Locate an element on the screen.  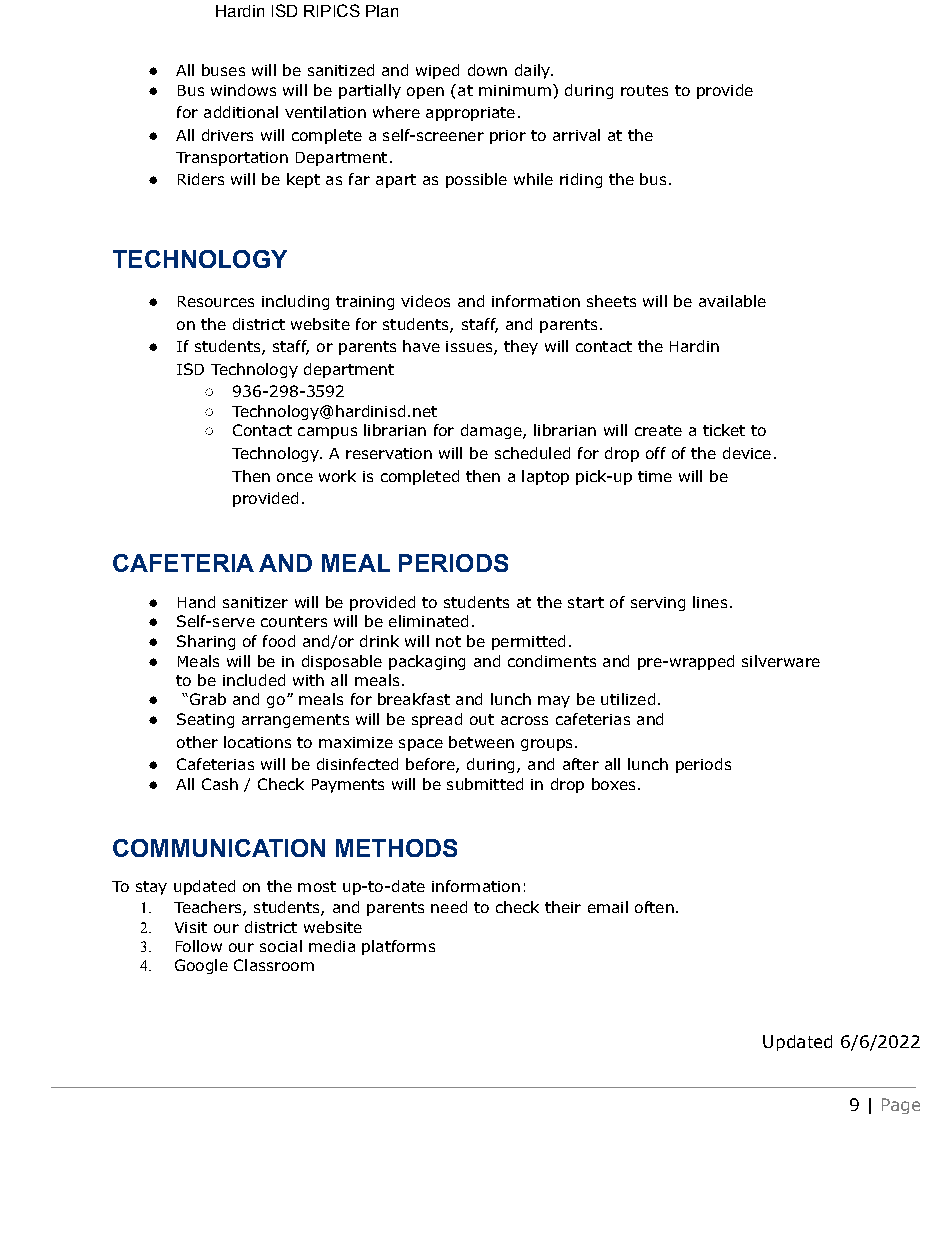
Resources is located at coordinates (216, 301).
